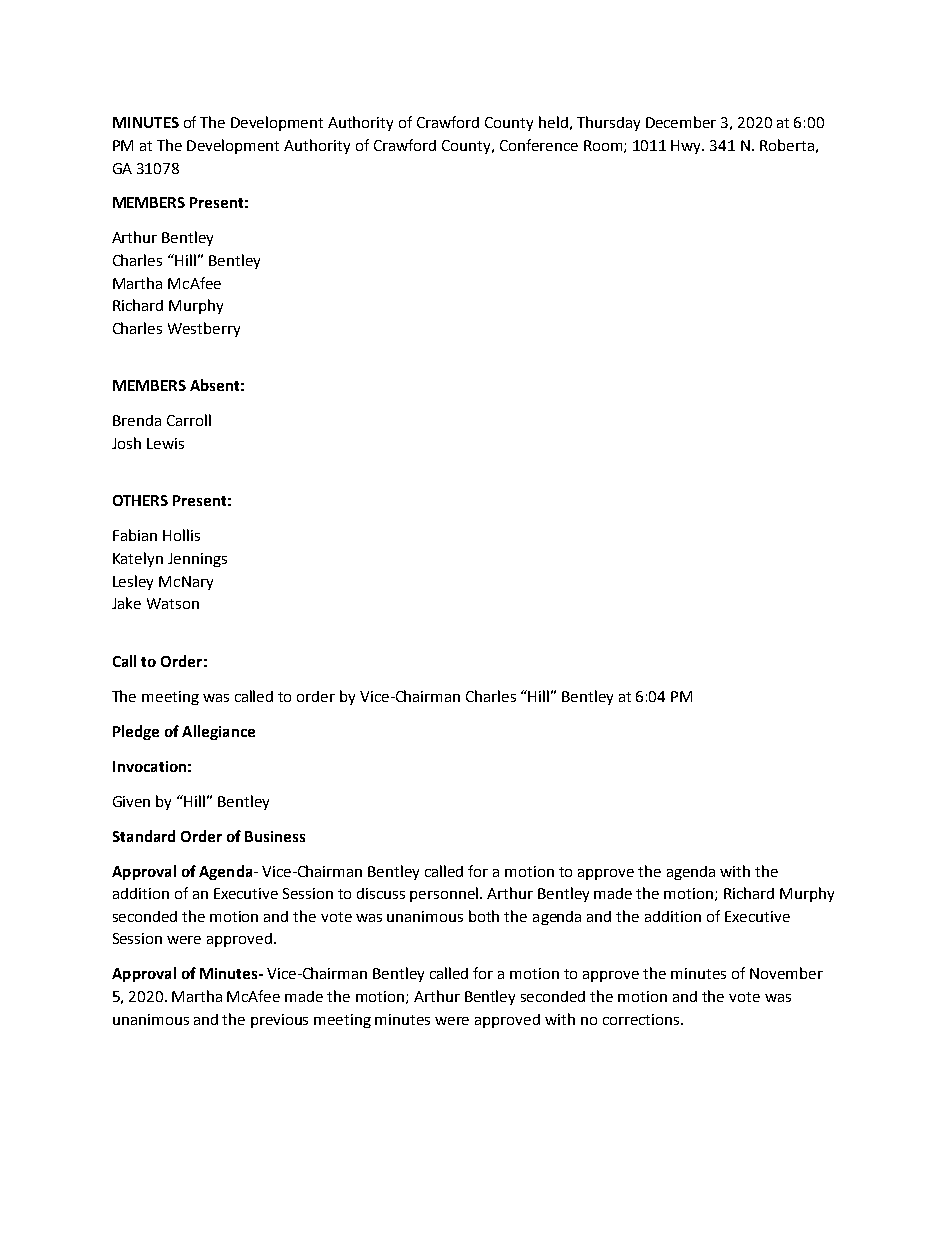 The width and height of the image is (952, 1233). I want to click on Allegiance, so click(218, 732).
